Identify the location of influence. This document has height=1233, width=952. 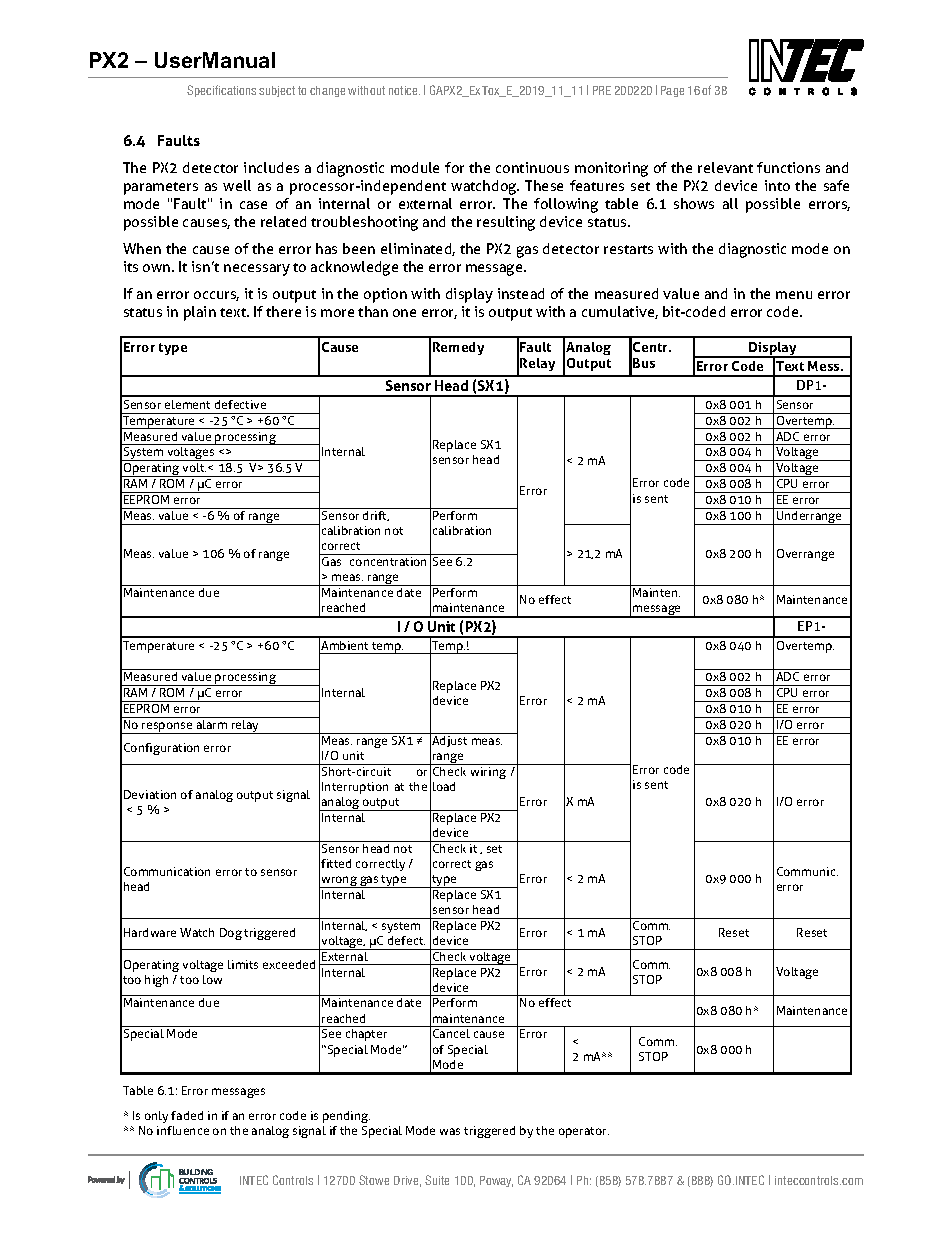
(183, 1130).
